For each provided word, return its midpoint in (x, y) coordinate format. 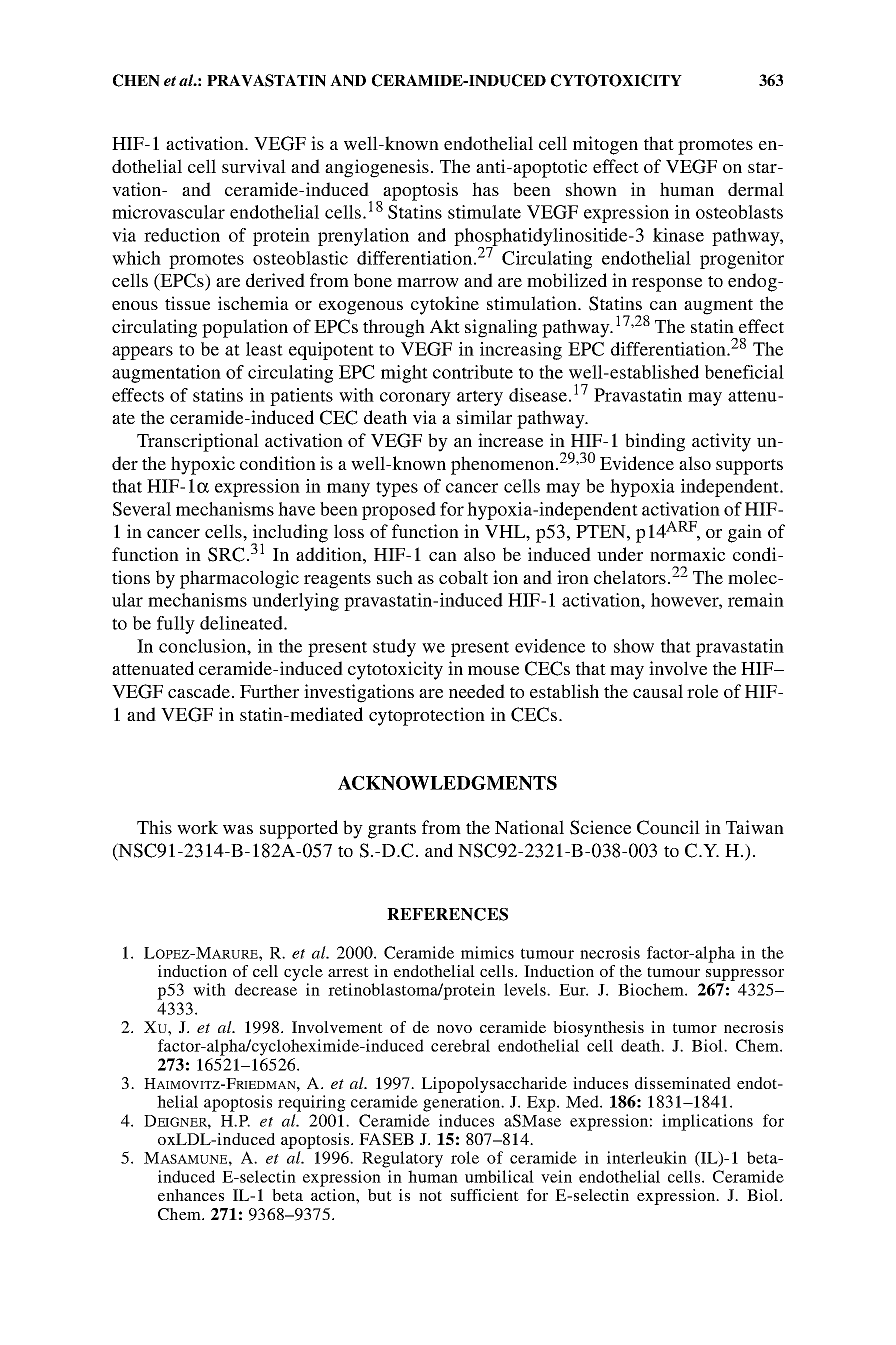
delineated (242, 623)
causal (658, 691)
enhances (191, 1195)
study (394, 648)
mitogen (605, 145)
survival (254, 166)
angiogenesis (377, 168)
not (430, 1196)
